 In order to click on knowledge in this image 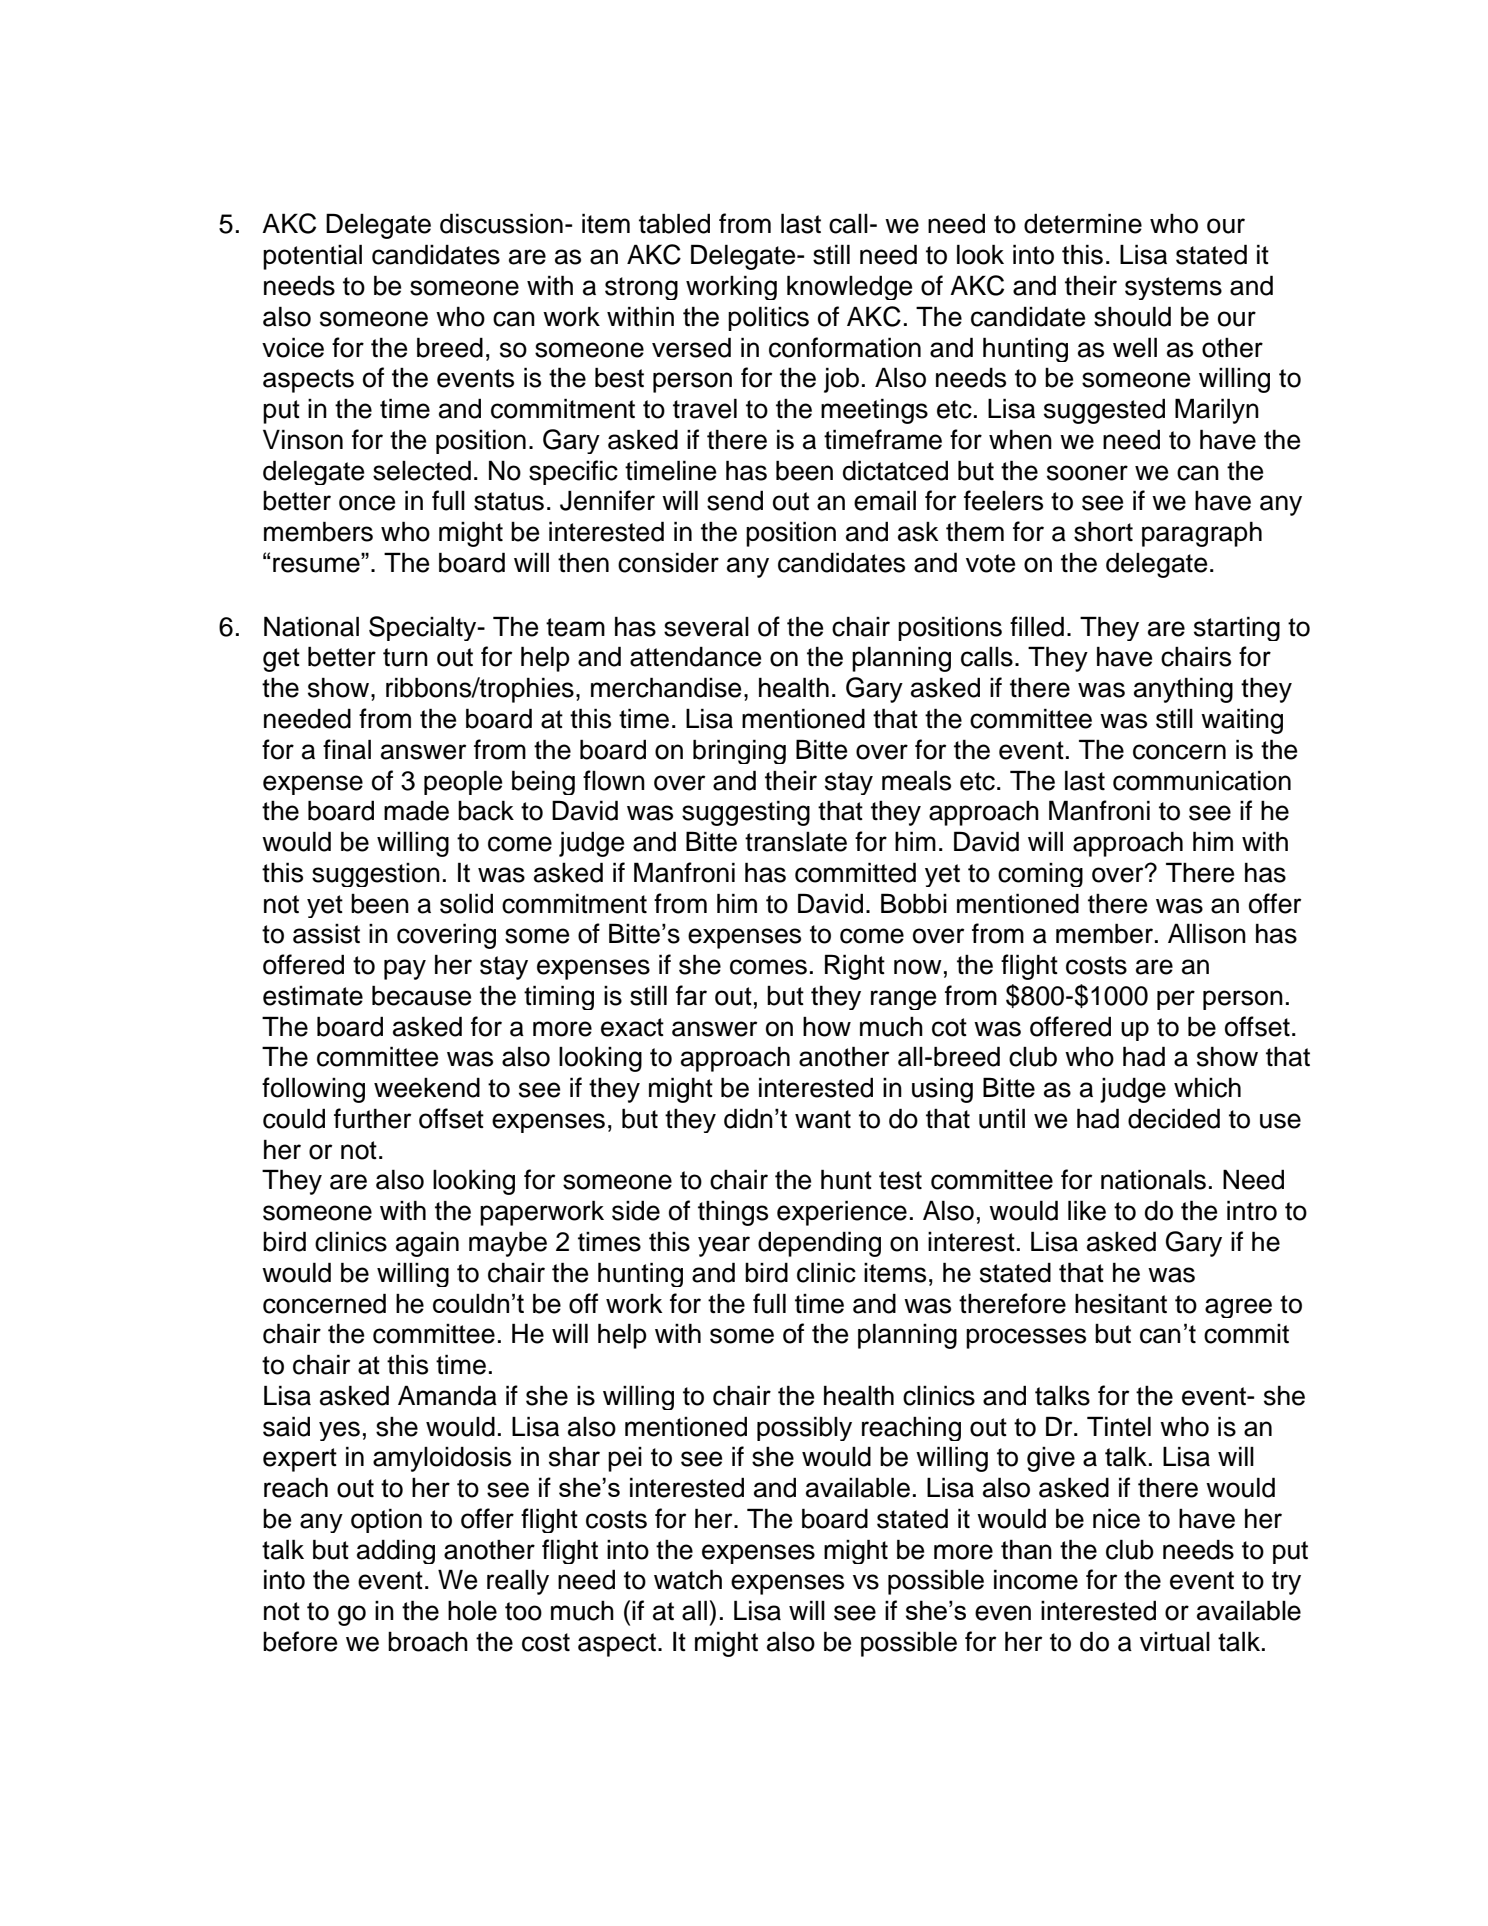, I will do `click(849, 287)`.
